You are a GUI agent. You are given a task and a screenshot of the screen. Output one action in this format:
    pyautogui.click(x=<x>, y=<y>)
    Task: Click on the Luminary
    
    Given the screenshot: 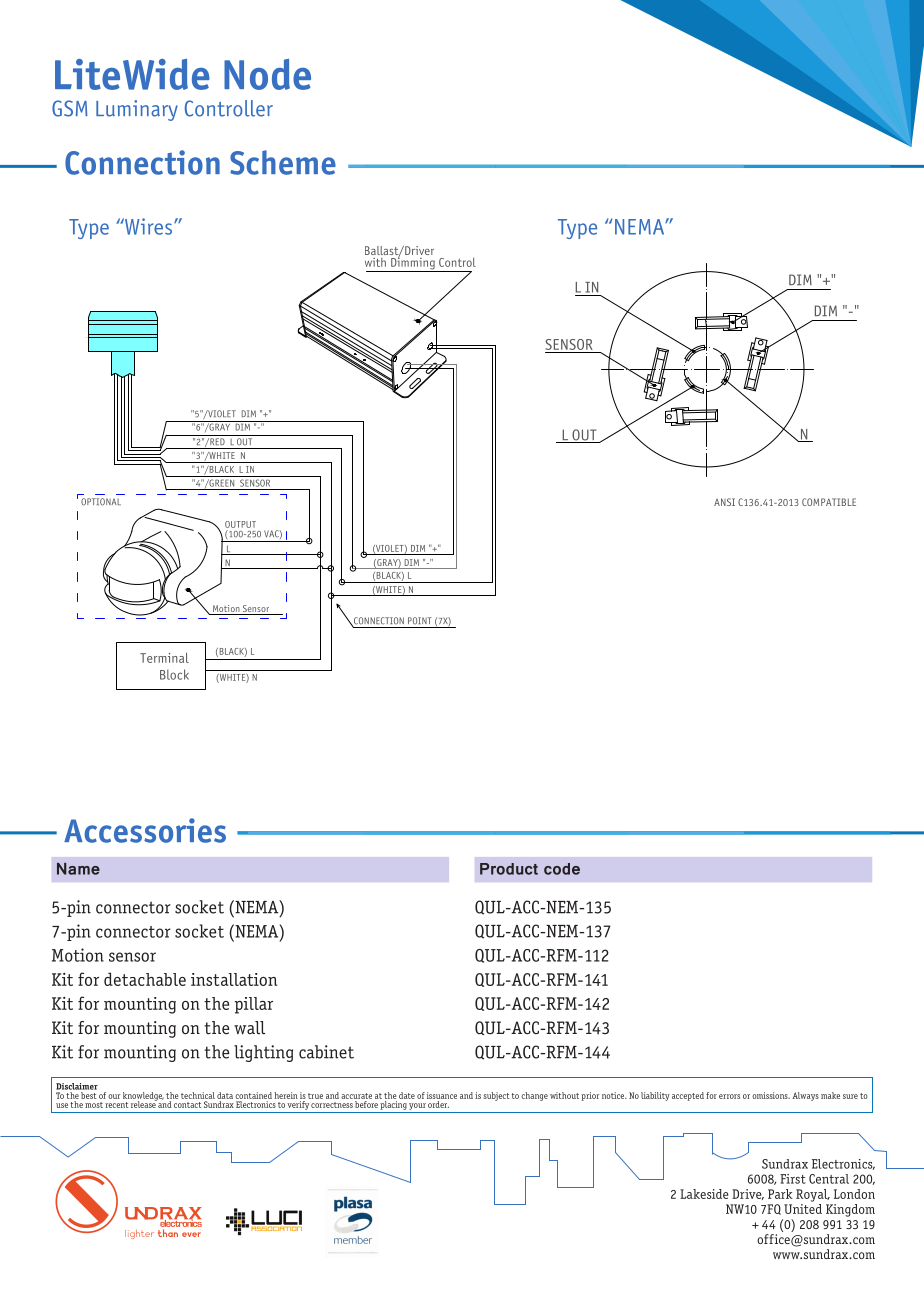 What is the action you would take?
    pyautogui.click(x=137, y=110)
